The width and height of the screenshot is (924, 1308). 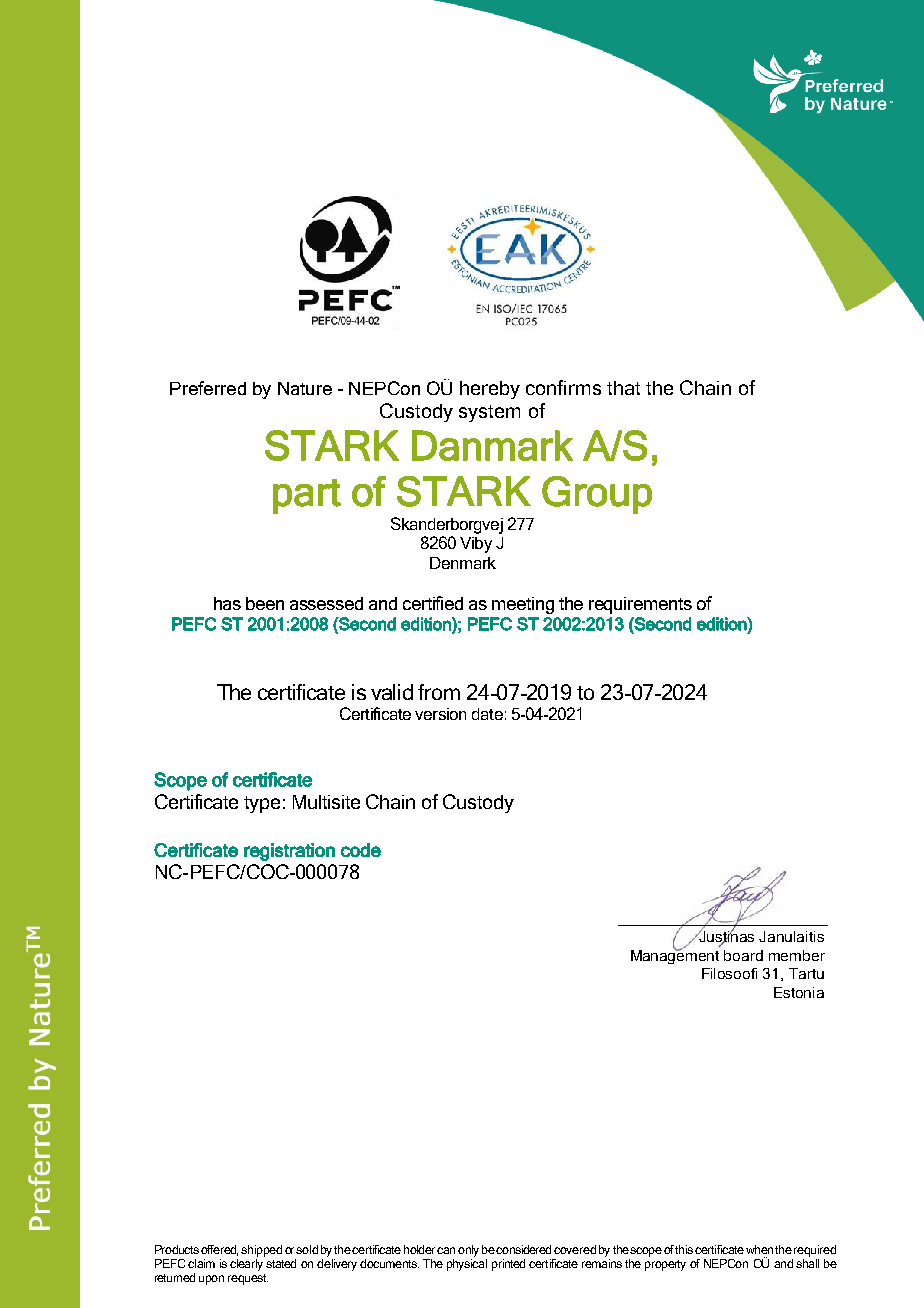 What do you see at coordinates (261, 1251) in the screenshot?
I see `shipped` at bounding box center [261, 1251].
